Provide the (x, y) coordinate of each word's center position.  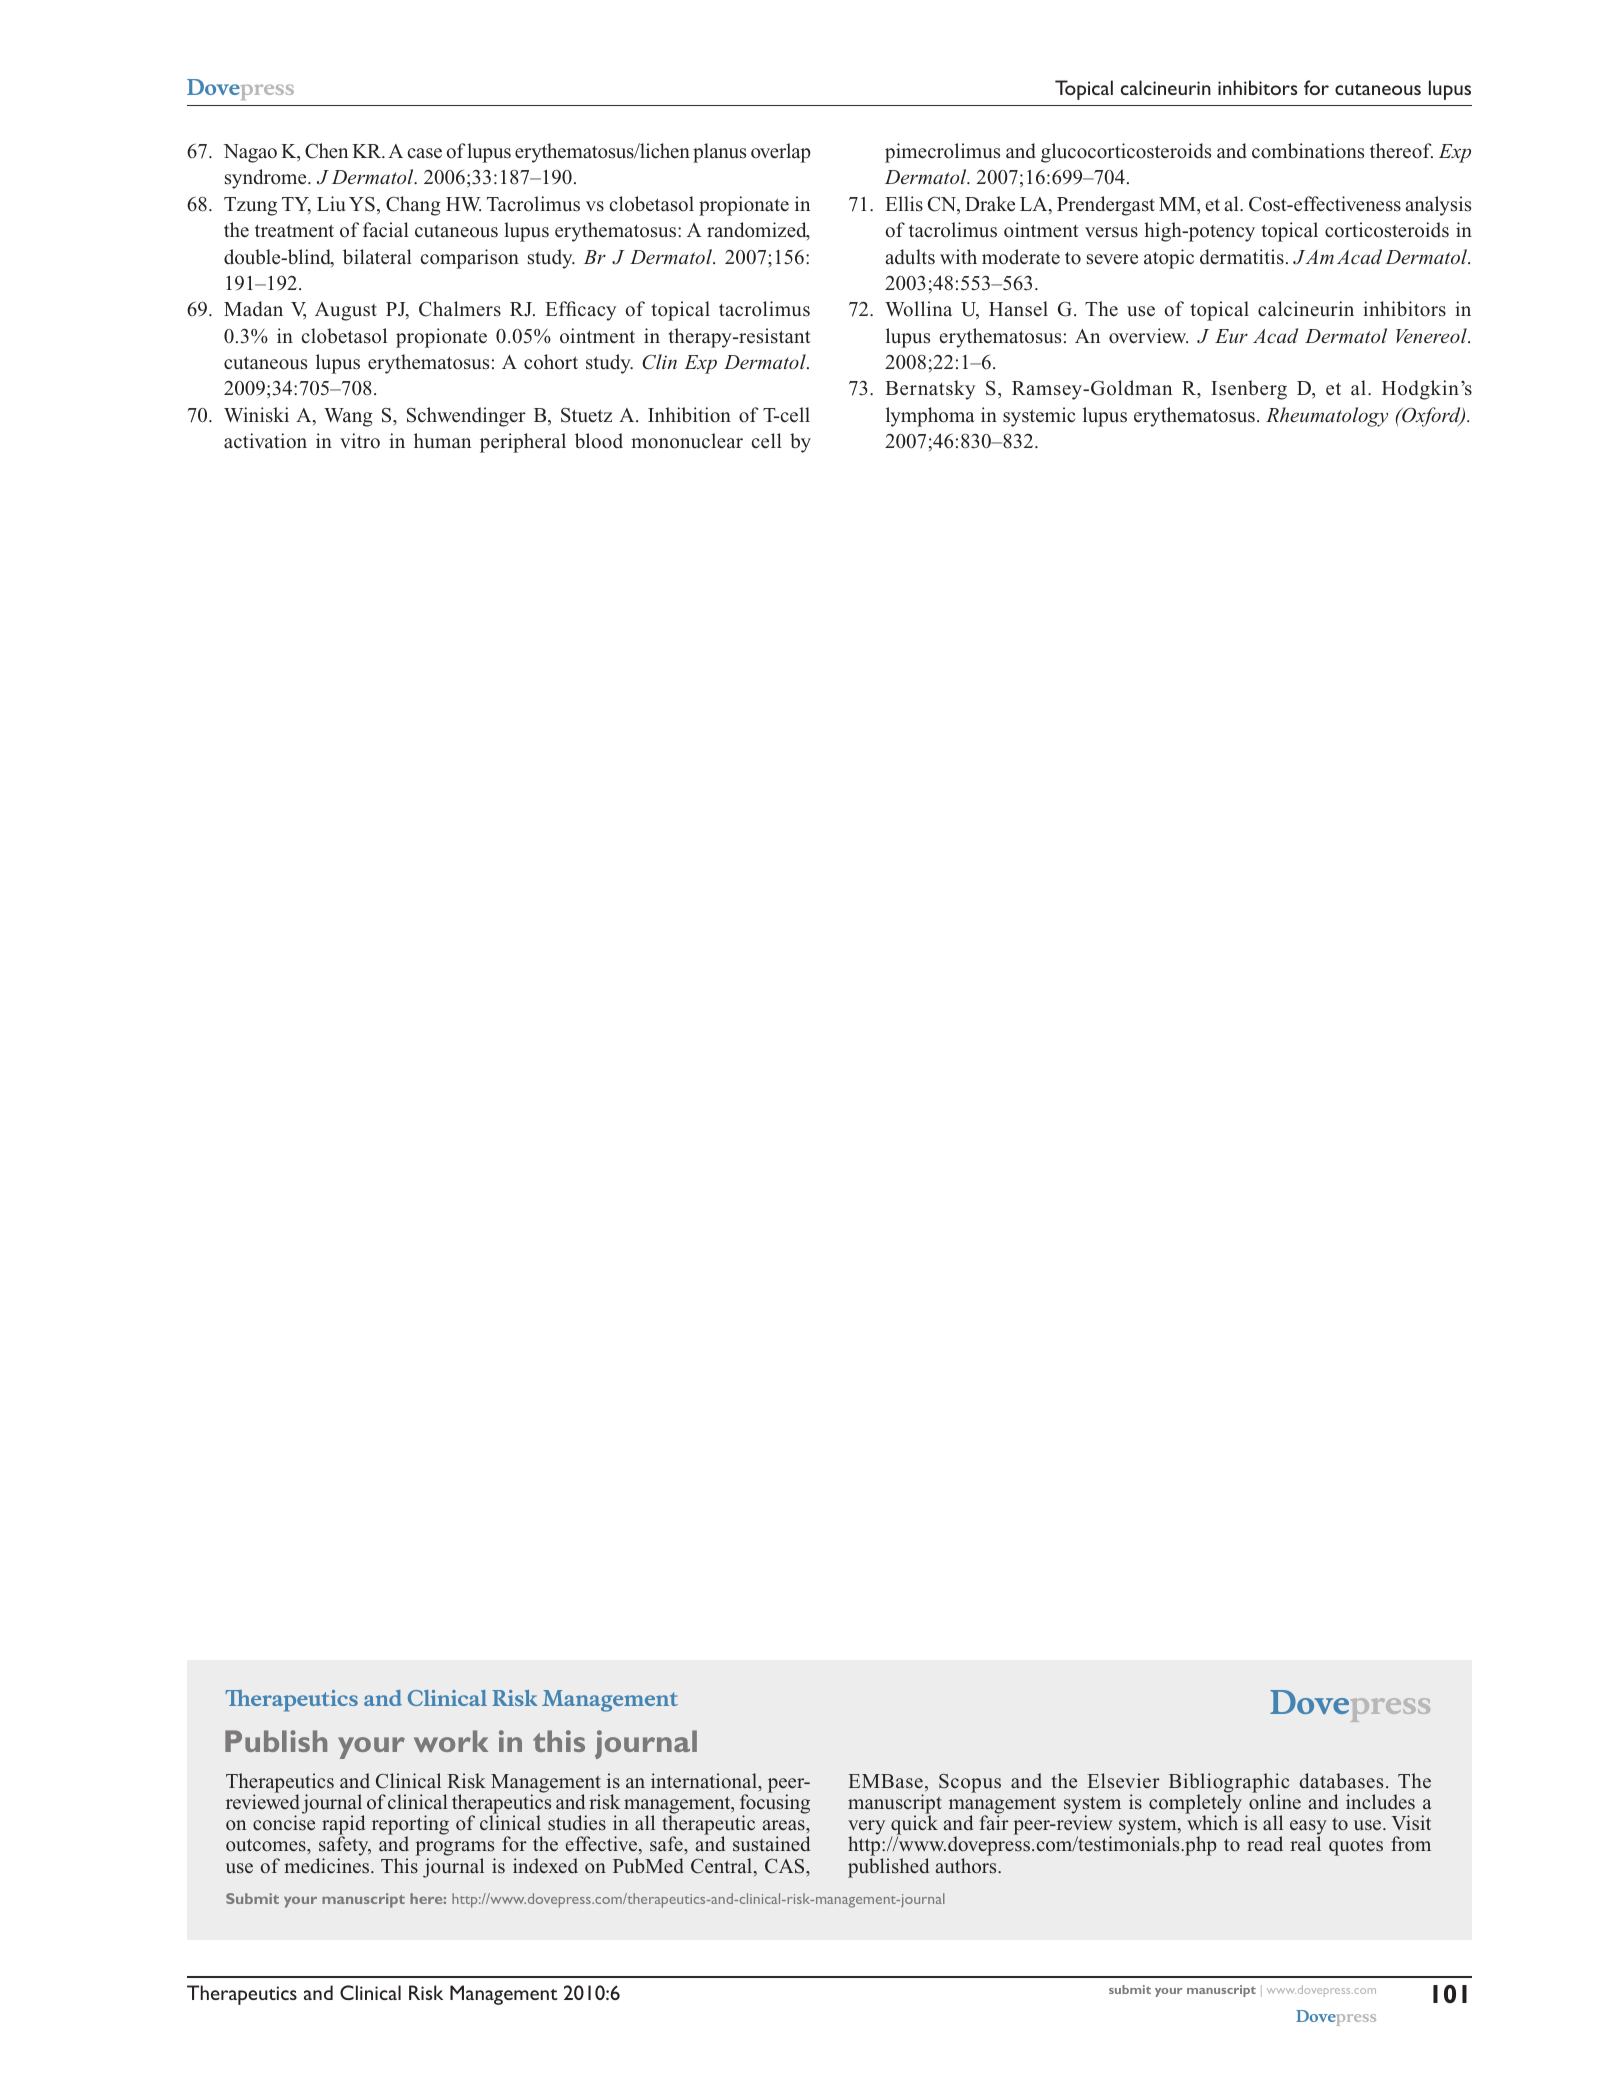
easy (1308, 1829)
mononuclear (687, 441)
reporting (410, 1826)
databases (1341, 1781)
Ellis (904, 204)
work (451, 1741)
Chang (413, 206)
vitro (360, 441)
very (866, 1829)
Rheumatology (1327, 417)
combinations (1308, 151)
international (705, 1781)
